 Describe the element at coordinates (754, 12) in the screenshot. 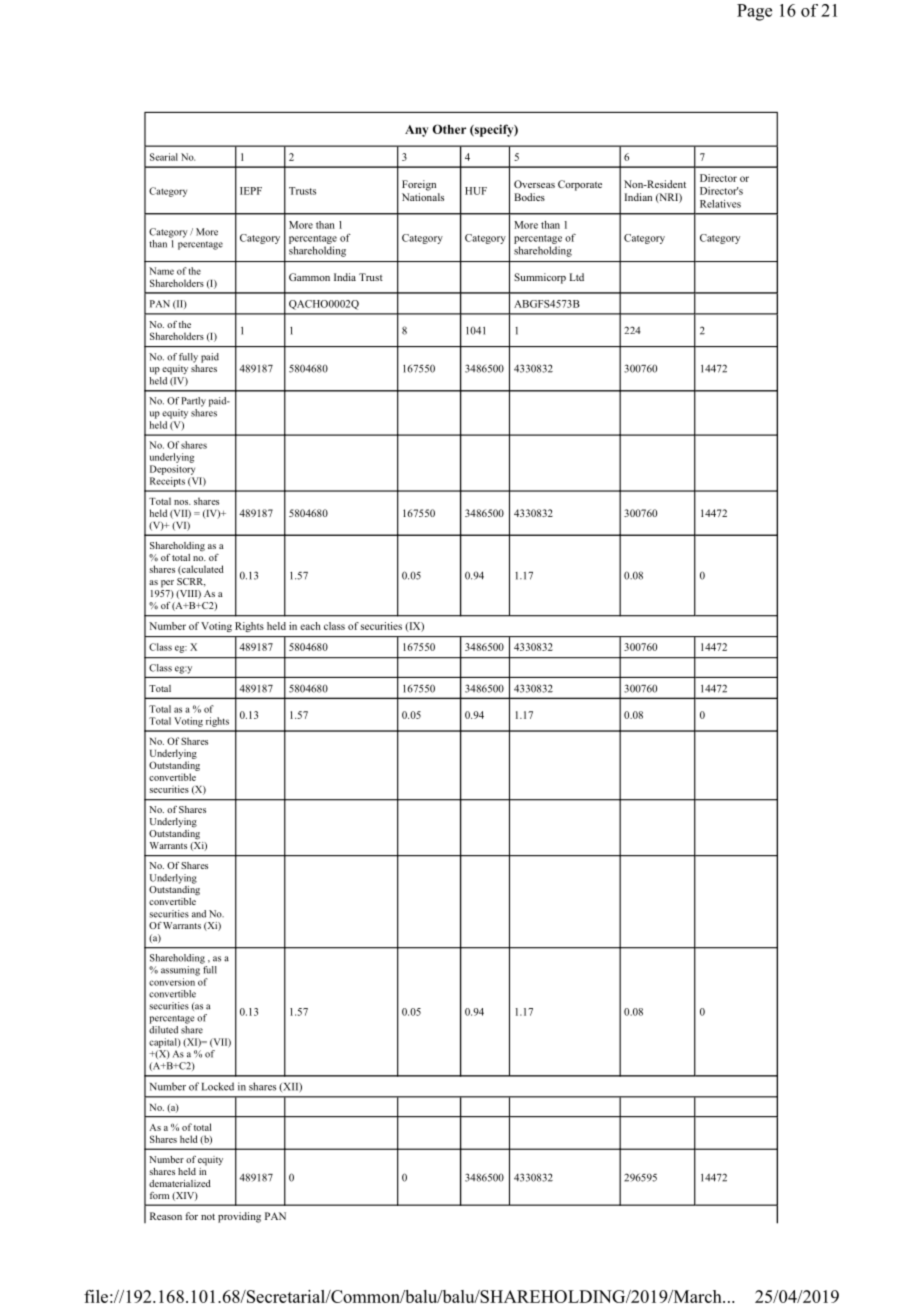

I see `Page` at that location.
